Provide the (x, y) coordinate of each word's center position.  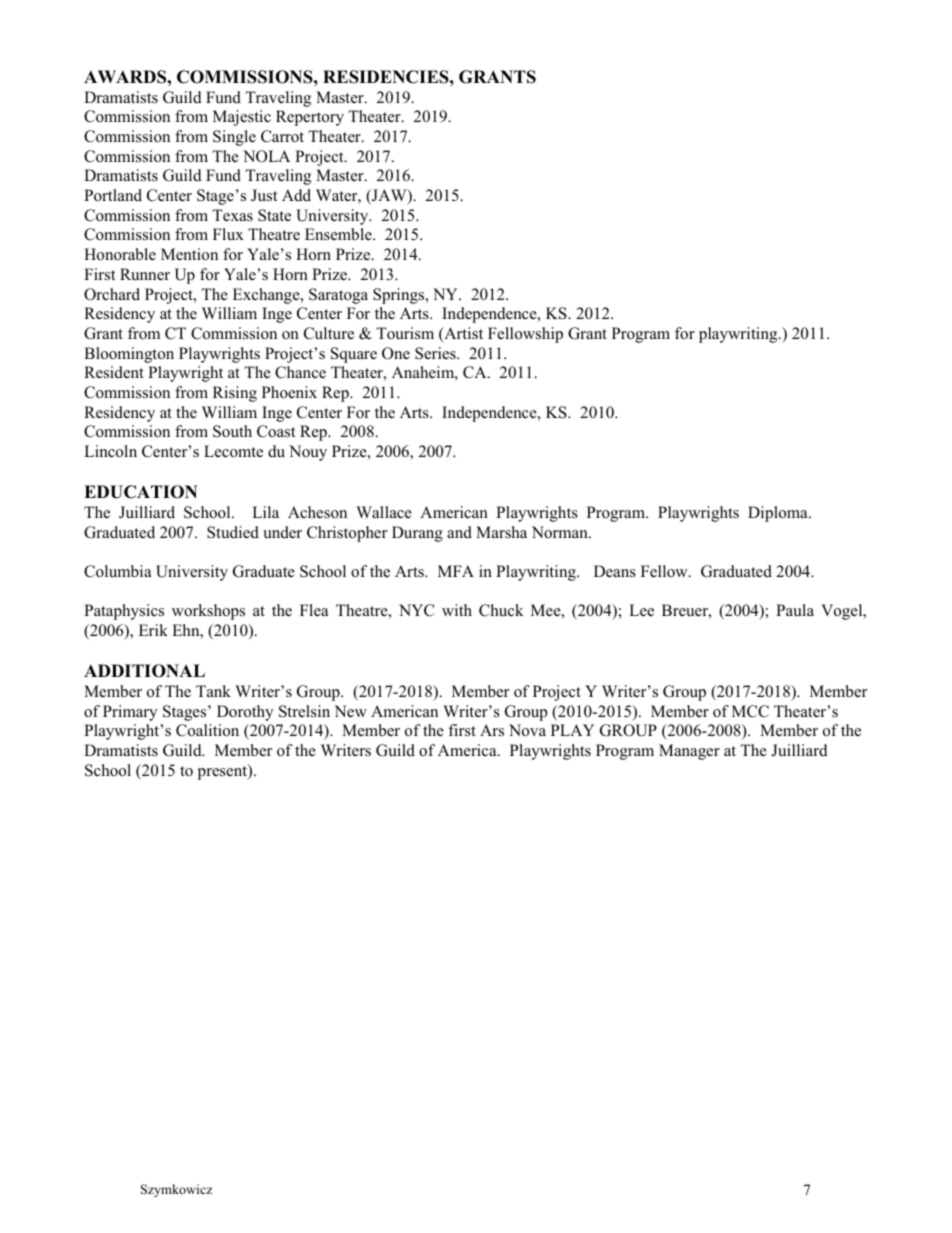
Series (436, 353)
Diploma (779, 514)
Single (234, 138)
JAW (389, 196)
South (232, 431)
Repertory (310, 118)
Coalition (207, 730)
